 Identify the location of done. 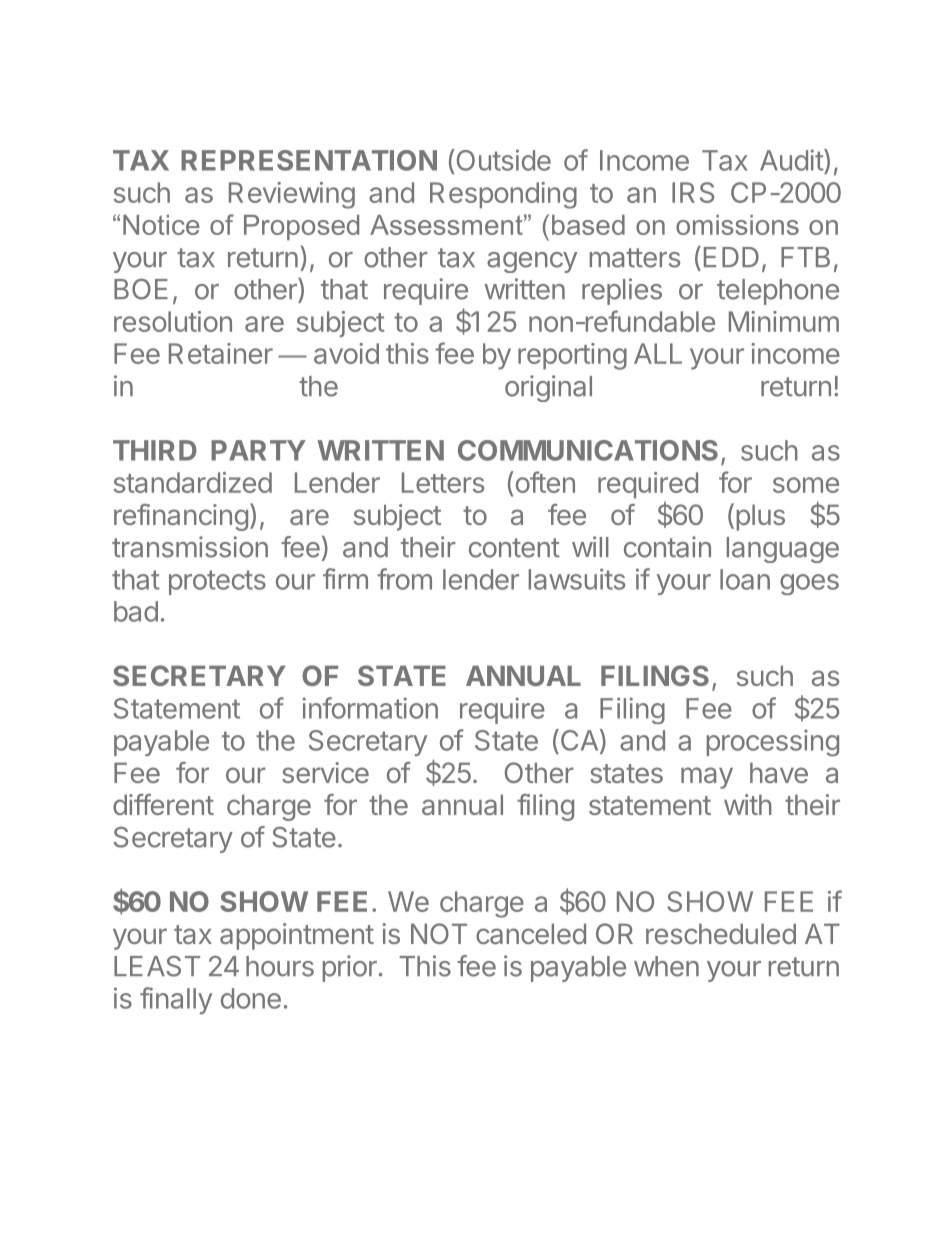
(251, 998).
